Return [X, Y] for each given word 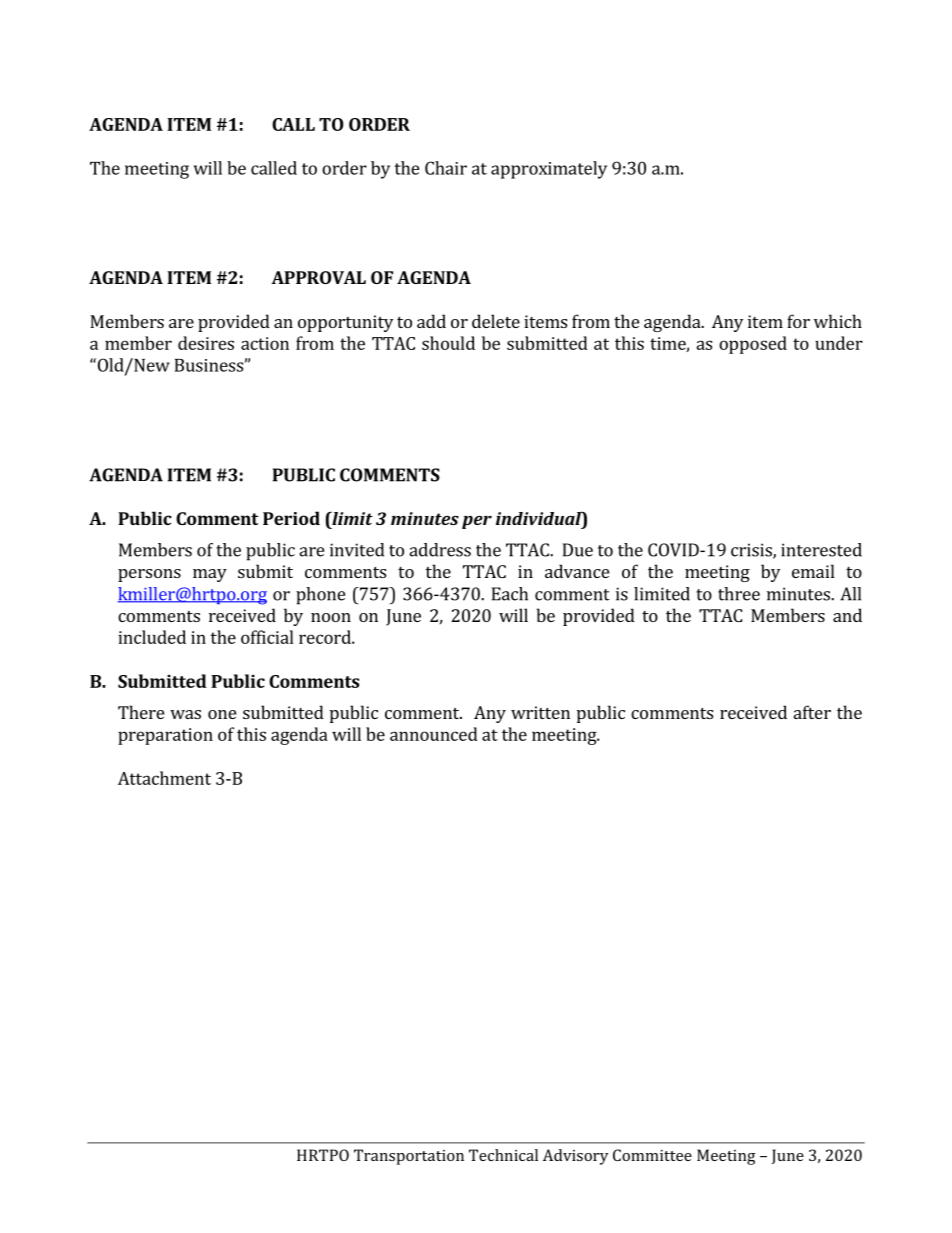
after [812, 712]
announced [434, 734]
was [185, 714]
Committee [652, 1155]
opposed [753, 345]
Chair [446, 168]
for [798, 321]
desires [206, 343]
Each [510, 594]
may [210, 575]
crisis [752, 551]
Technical [503, 1155]
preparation [165, 736]
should [448, 343]
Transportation [409, 1157]
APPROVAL [318, 277]
